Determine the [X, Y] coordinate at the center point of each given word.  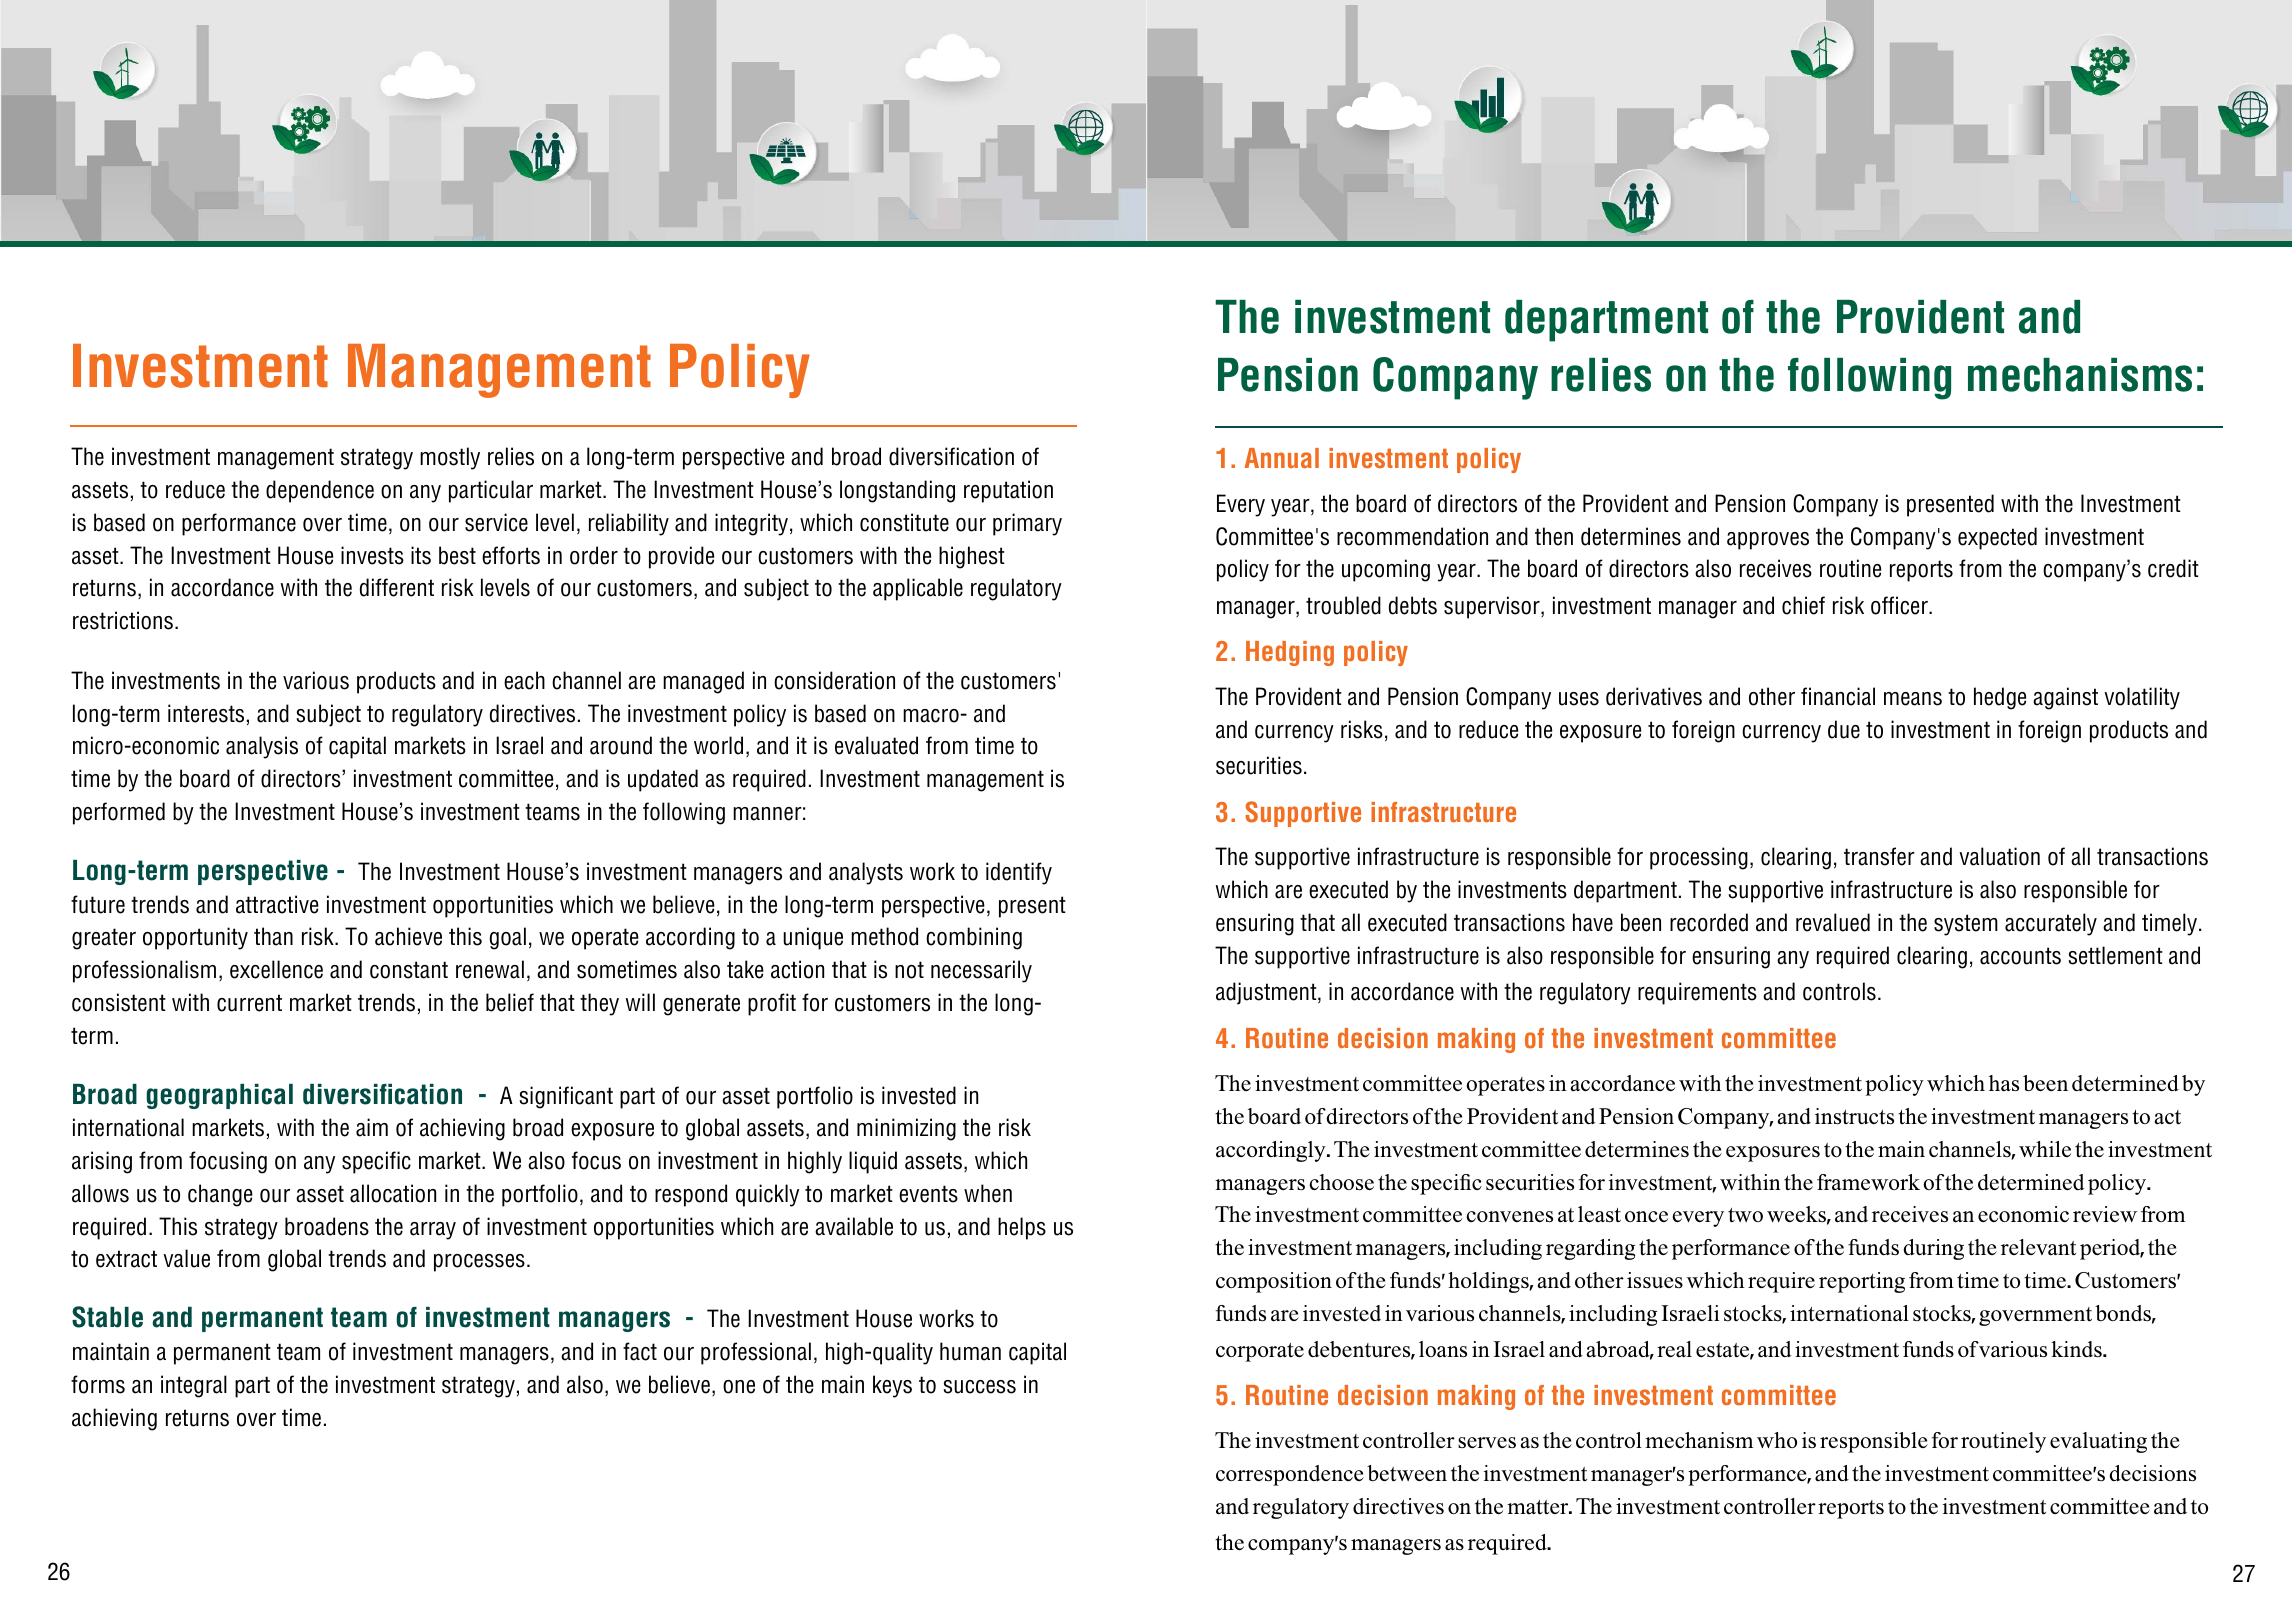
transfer [1879, 856]
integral [194, 1386]
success [980, 1387]
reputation [1008, 491]
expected [1997, 538]
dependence [320, 491]
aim [372, 1127]
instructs [1854, 1116]
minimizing [906, 1129]
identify [1019, 873]
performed [119, 813]
